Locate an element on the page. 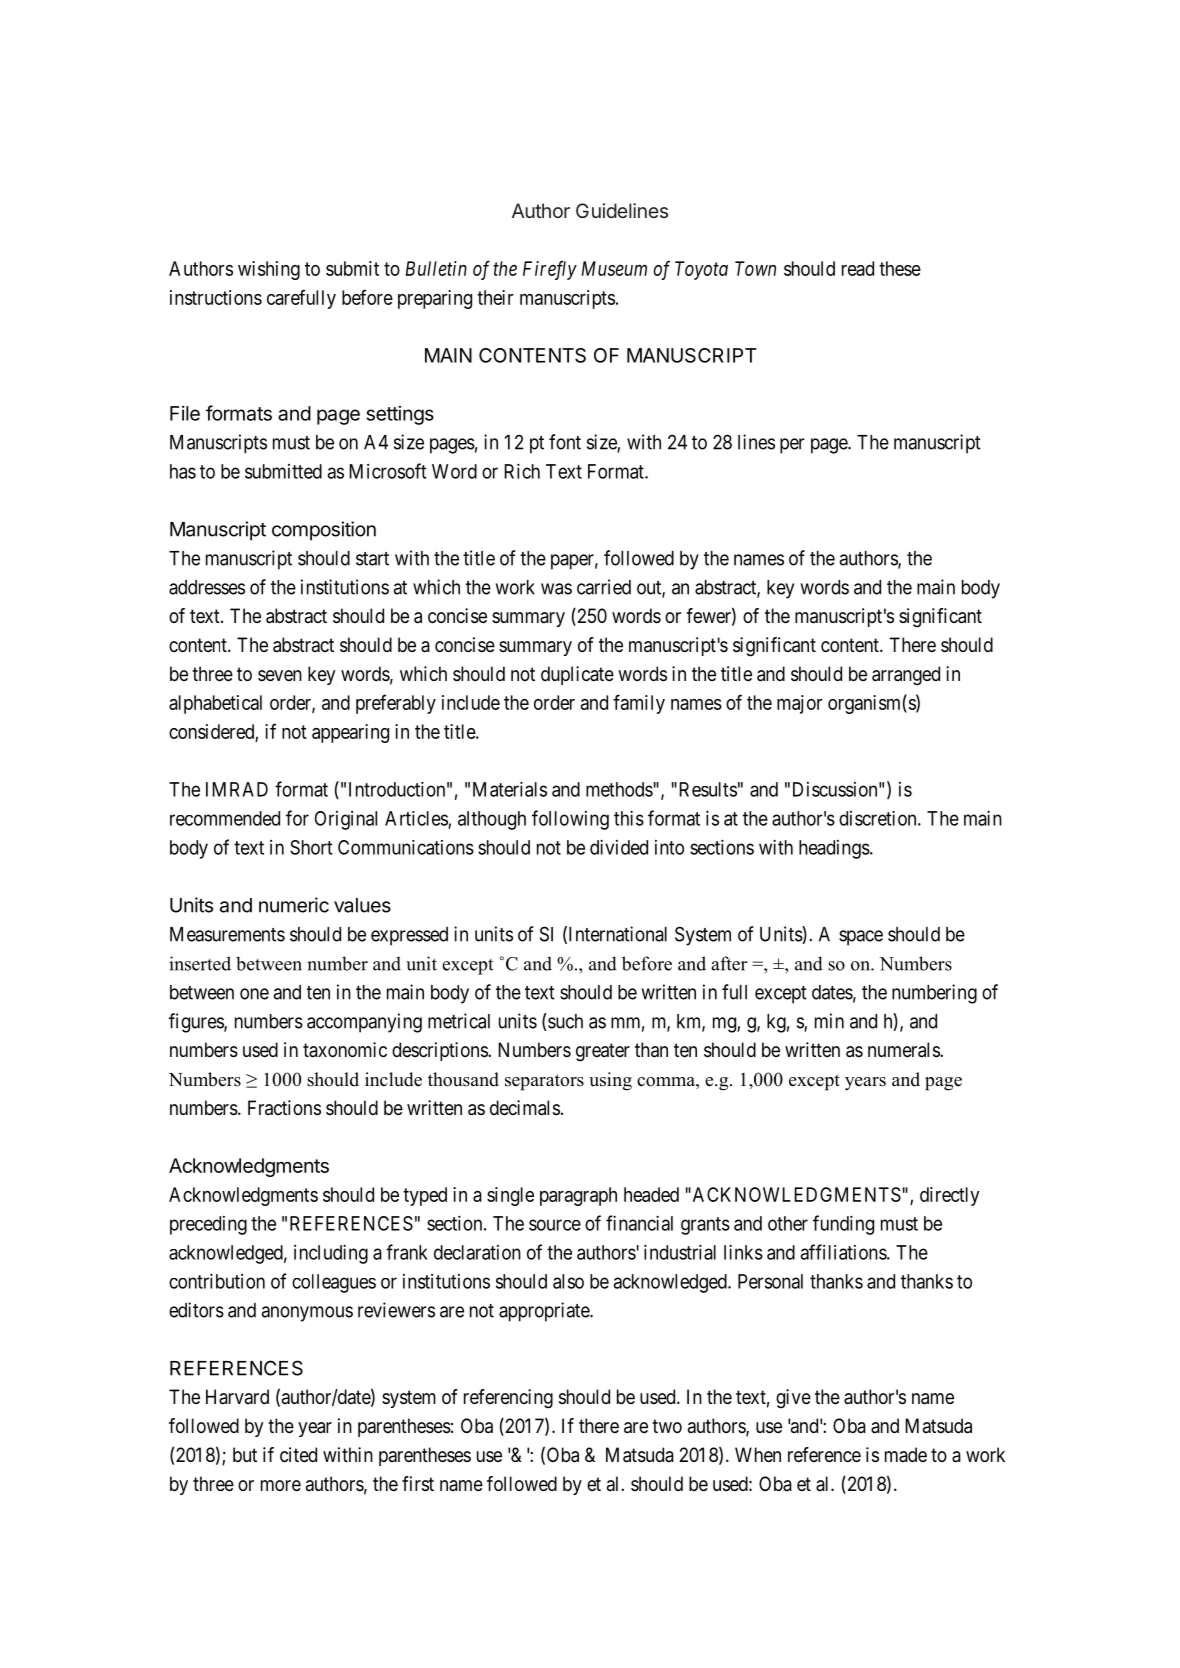  headings is located at coordinates (834, 849).
